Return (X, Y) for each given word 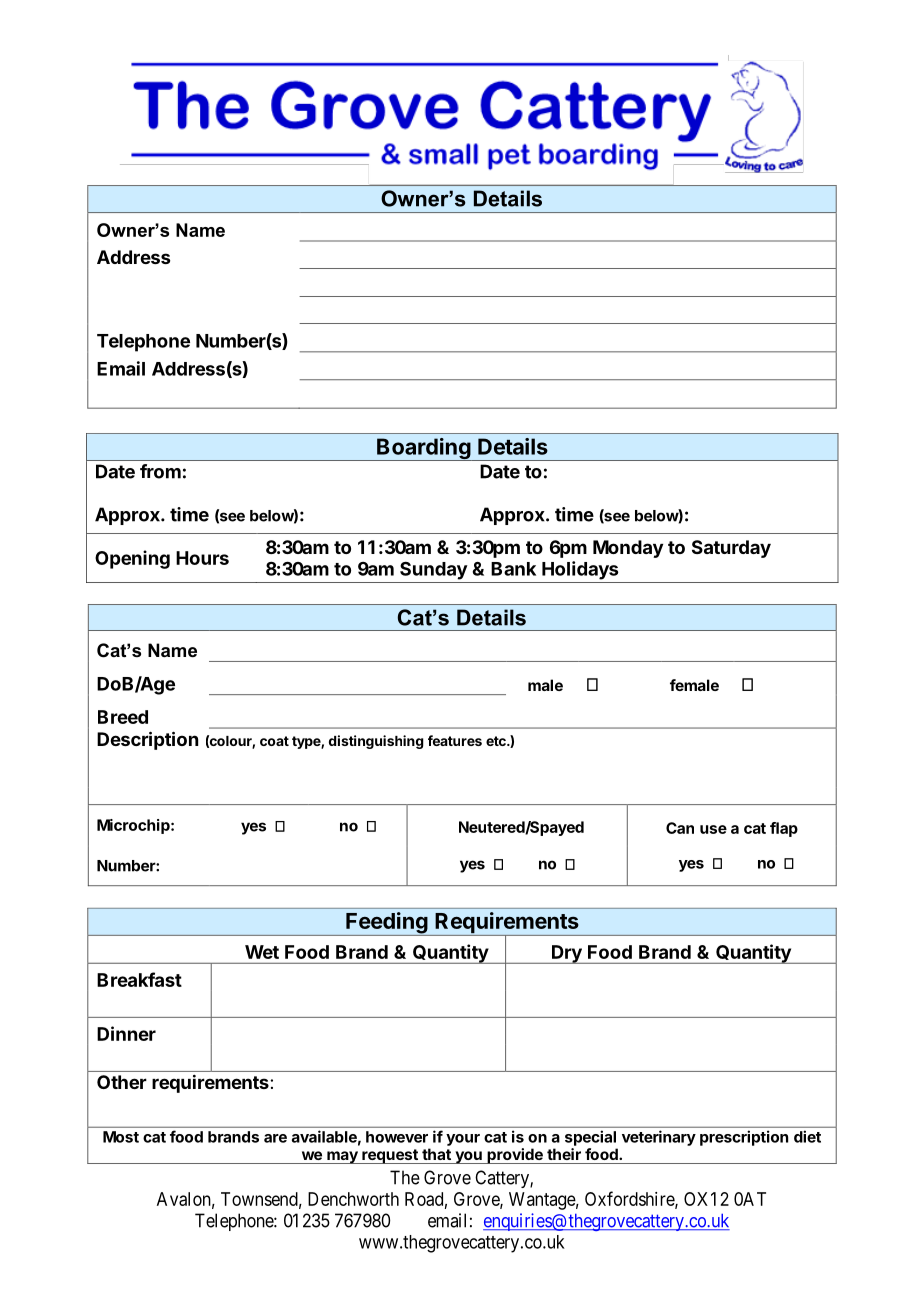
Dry (567, 954)
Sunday (434, 571)
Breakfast (139, 979)
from (160, 471)
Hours (202, 558)
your (463, 1140)
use (713, 829)
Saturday (731, 549)
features (455, 740)
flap (784, 829)
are (275, 1138)
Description (147, 740)
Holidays (580, 570)
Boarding (423, 449)
